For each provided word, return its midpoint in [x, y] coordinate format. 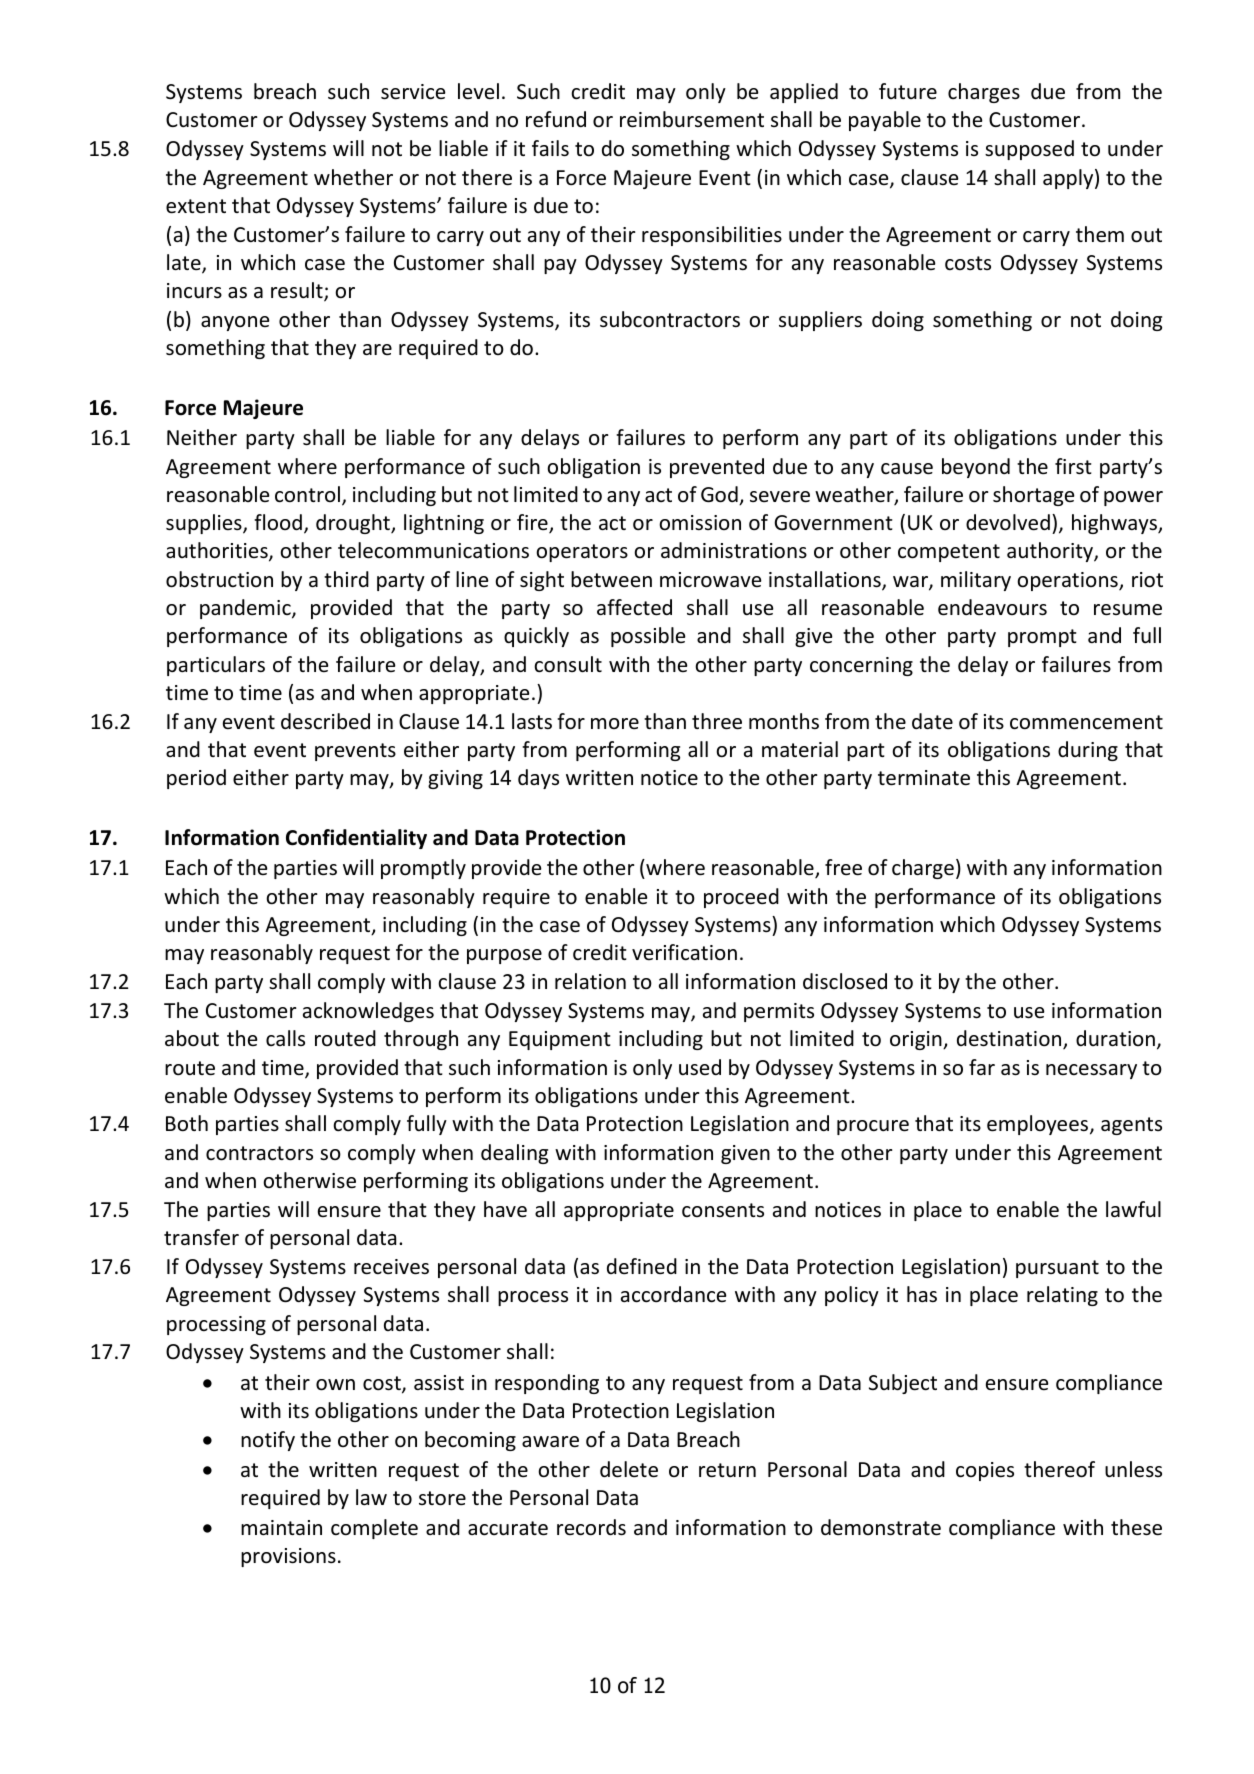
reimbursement [692, 119]
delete [629, 1469]
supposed [1029, 150]
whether [353, 177]
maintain [281, 1527]
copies [985, 1471]
